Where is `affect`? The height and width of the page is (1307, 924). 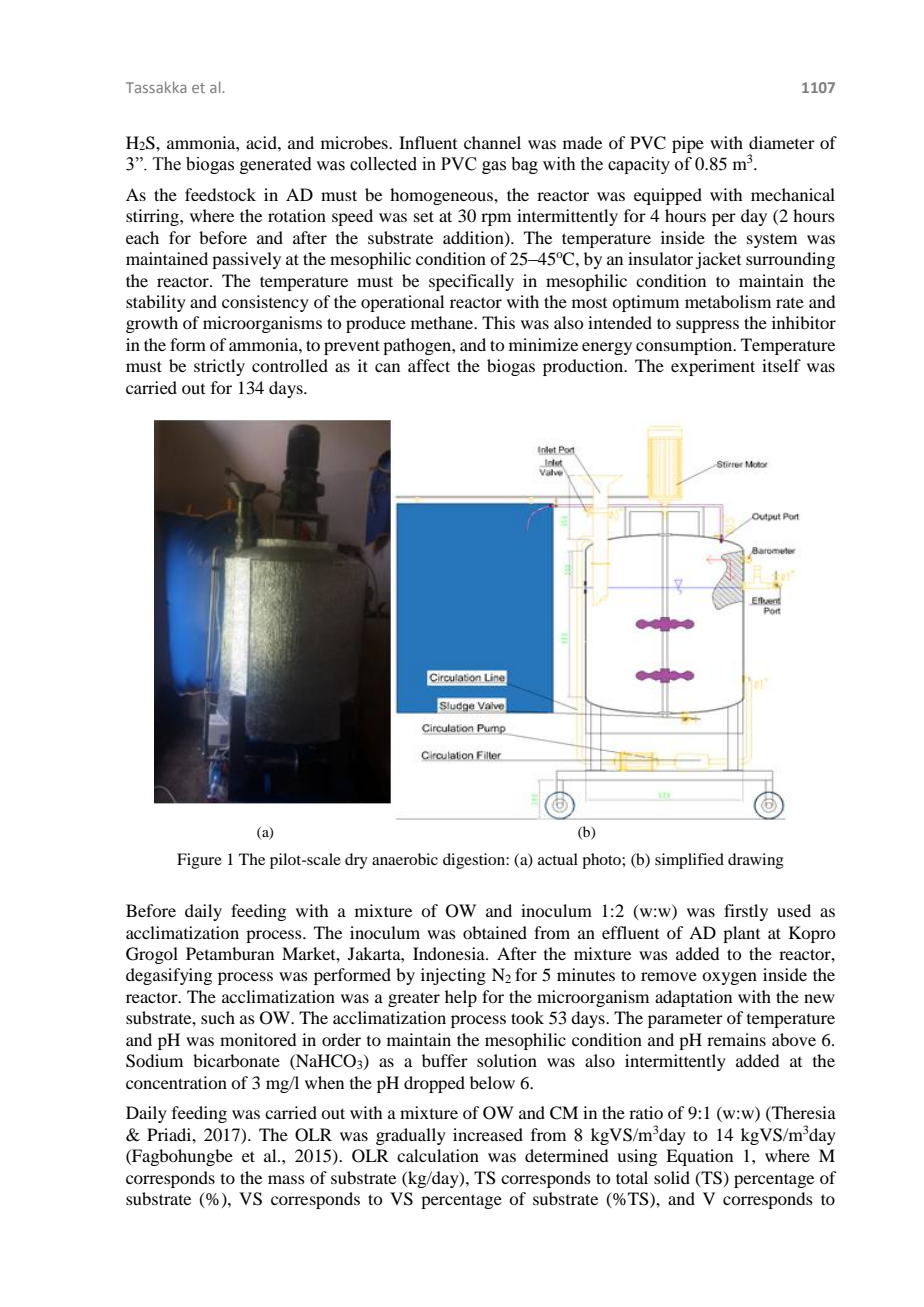 affect is located at coordinates (429, 365).
